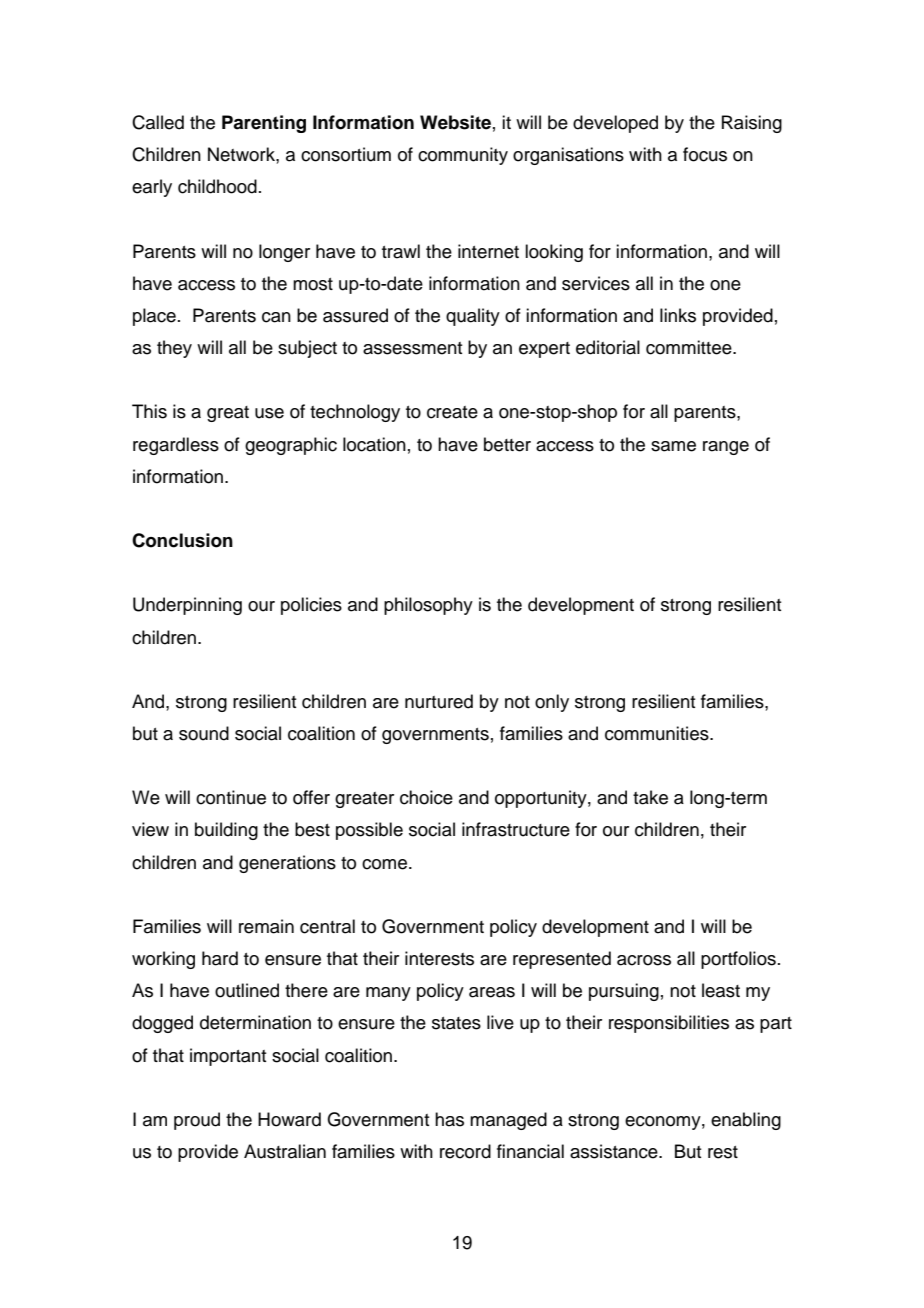 The height and width of the screenshot is (1308, 924). What do you see at coordinates (650, 797) in the screenshot?
I see `take` at bounding box center [650, 797].
